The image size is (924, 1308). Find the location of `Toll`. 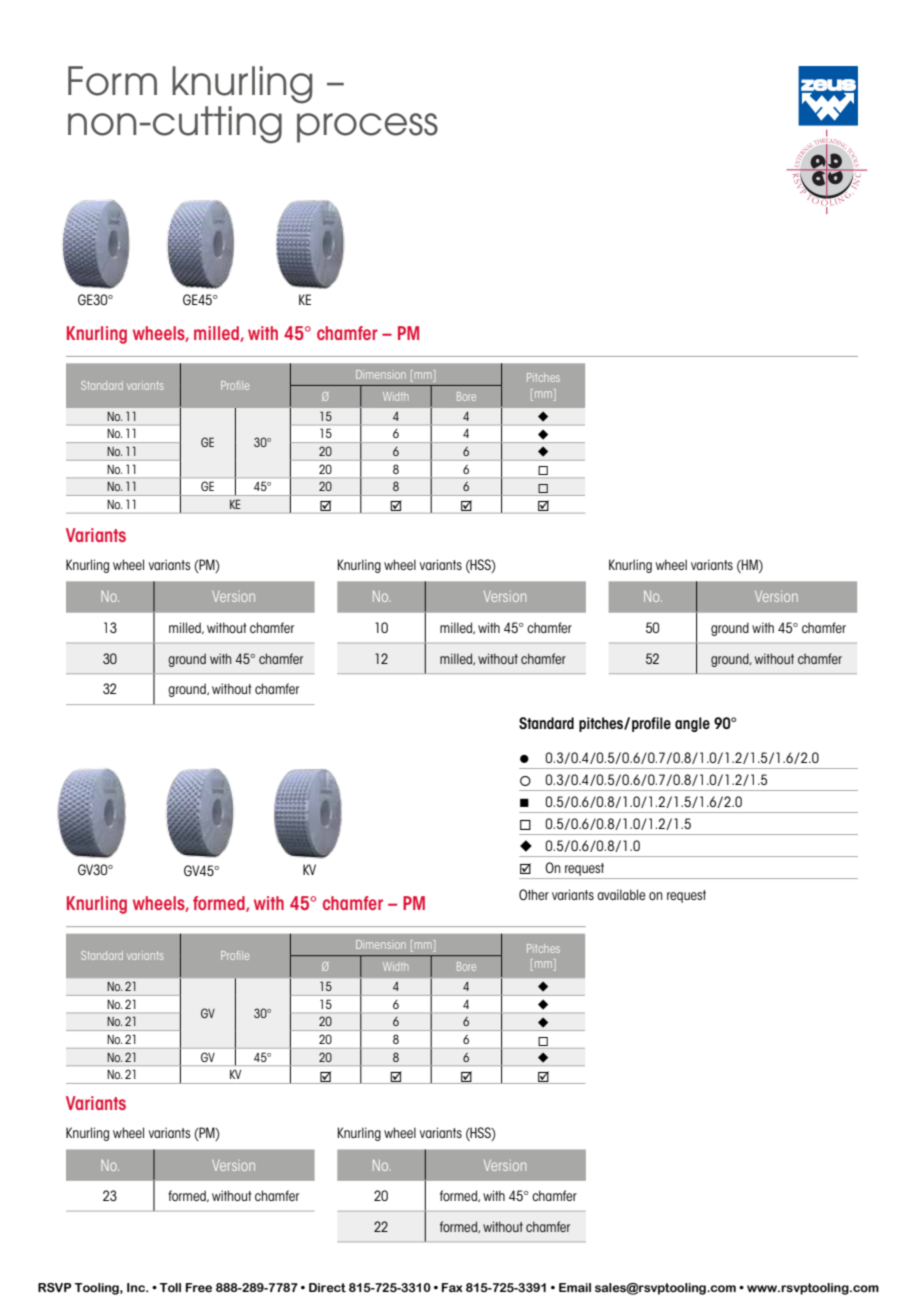

Toll is located at coordinates (170, 1287).
